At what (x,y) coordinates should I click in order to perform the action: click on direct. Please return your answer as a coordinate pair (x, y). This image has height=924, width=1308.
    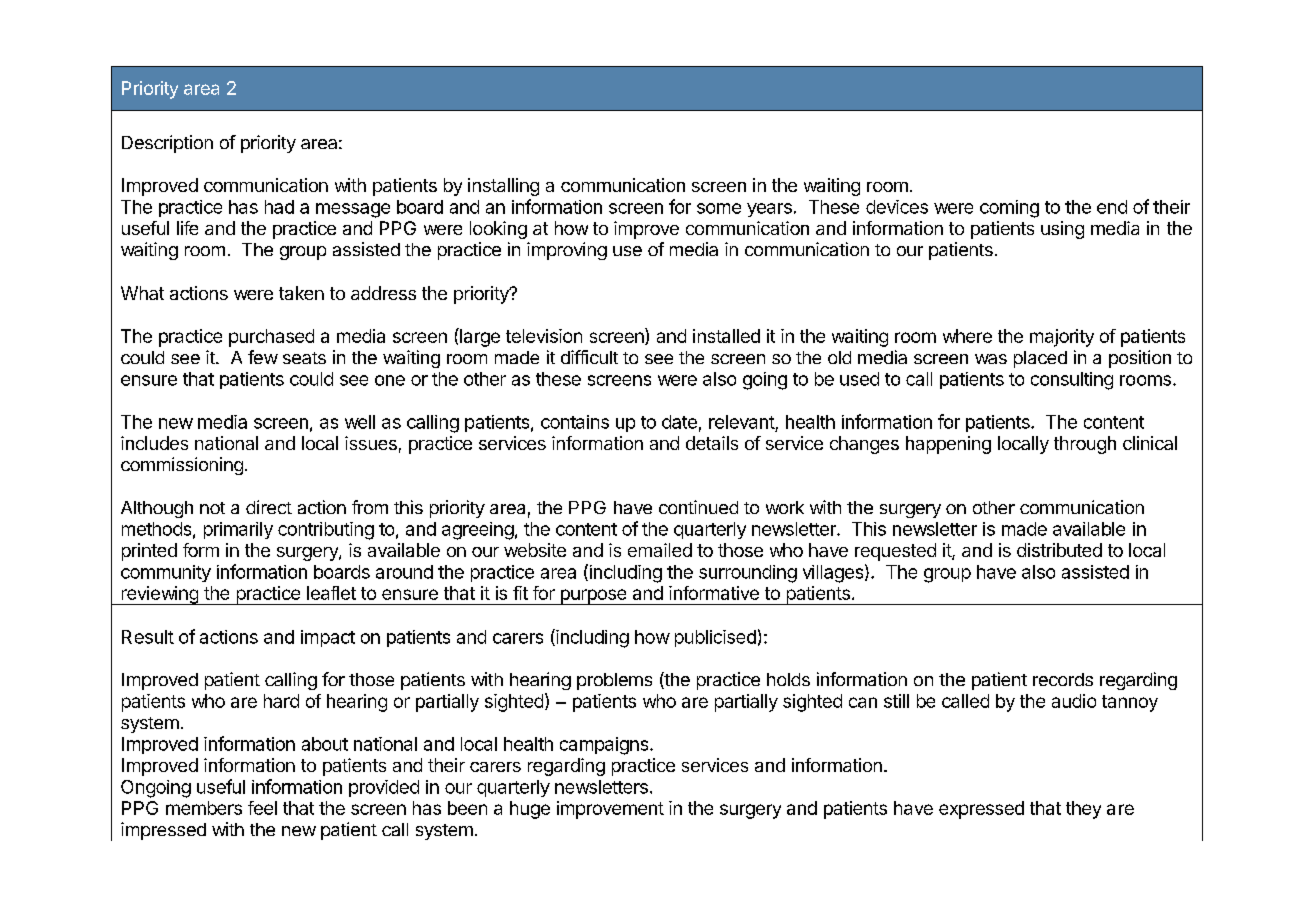
    Looking at the image, I should click on (269, 507).
